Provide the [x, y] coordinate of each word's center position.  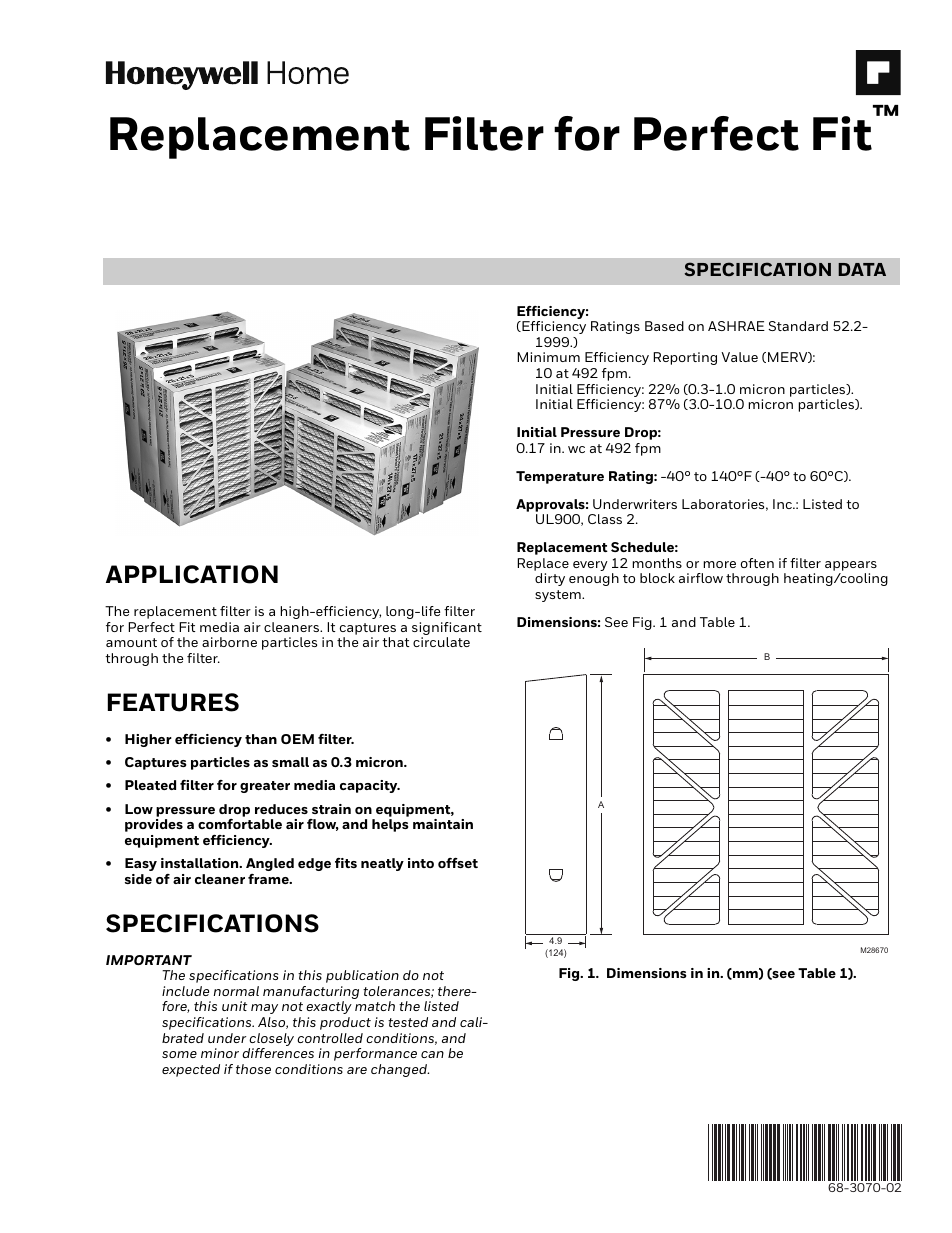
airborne [229, 642]
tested [408, 1022]
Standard [798, 326]
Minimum [548, 357]
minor [220, 1053]
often [757, 563]
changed [400, 1070]
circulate [441, 642]
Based [664, 326]
